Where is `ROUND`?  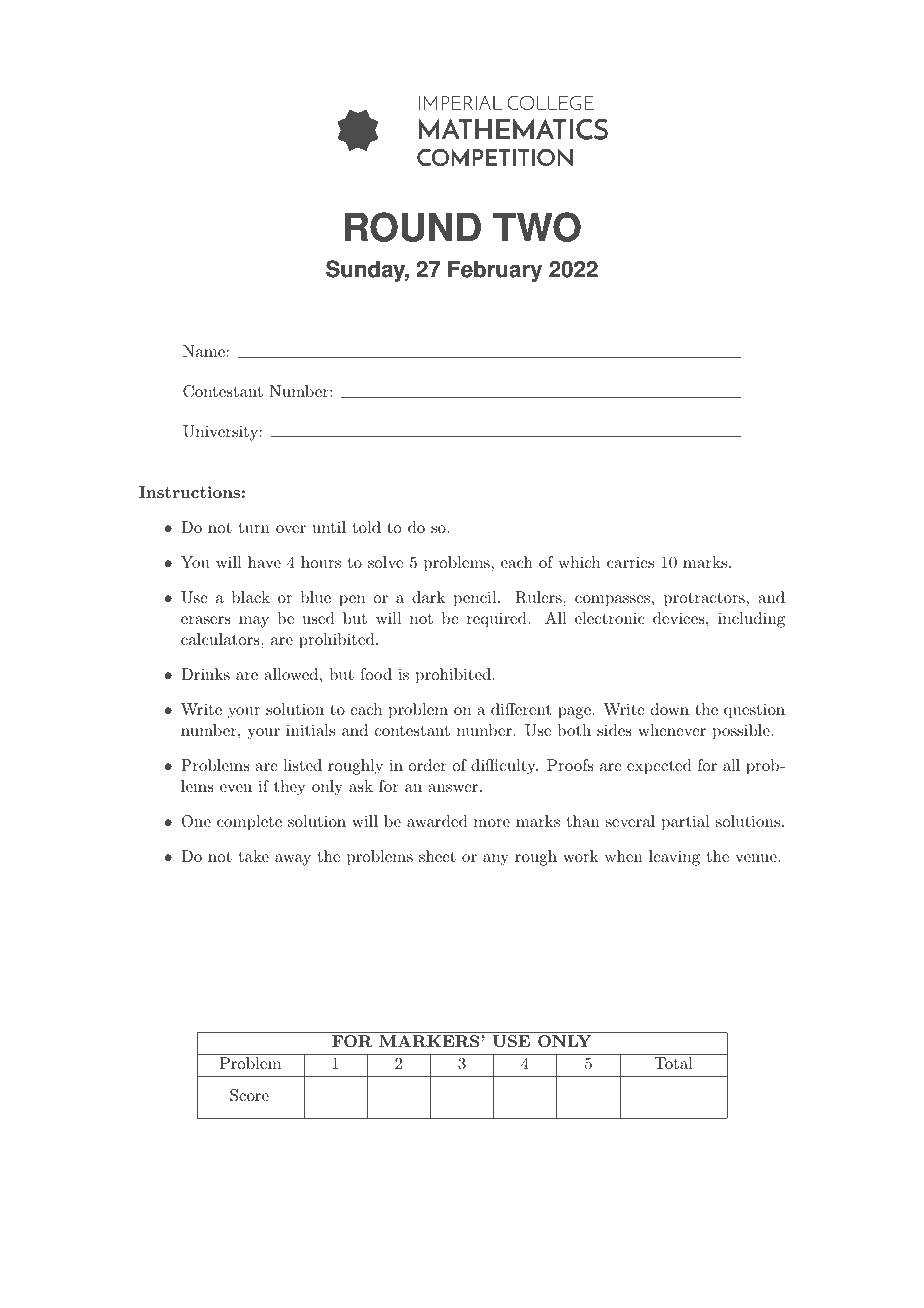
ROUND is located at coordinates (413, 227).
